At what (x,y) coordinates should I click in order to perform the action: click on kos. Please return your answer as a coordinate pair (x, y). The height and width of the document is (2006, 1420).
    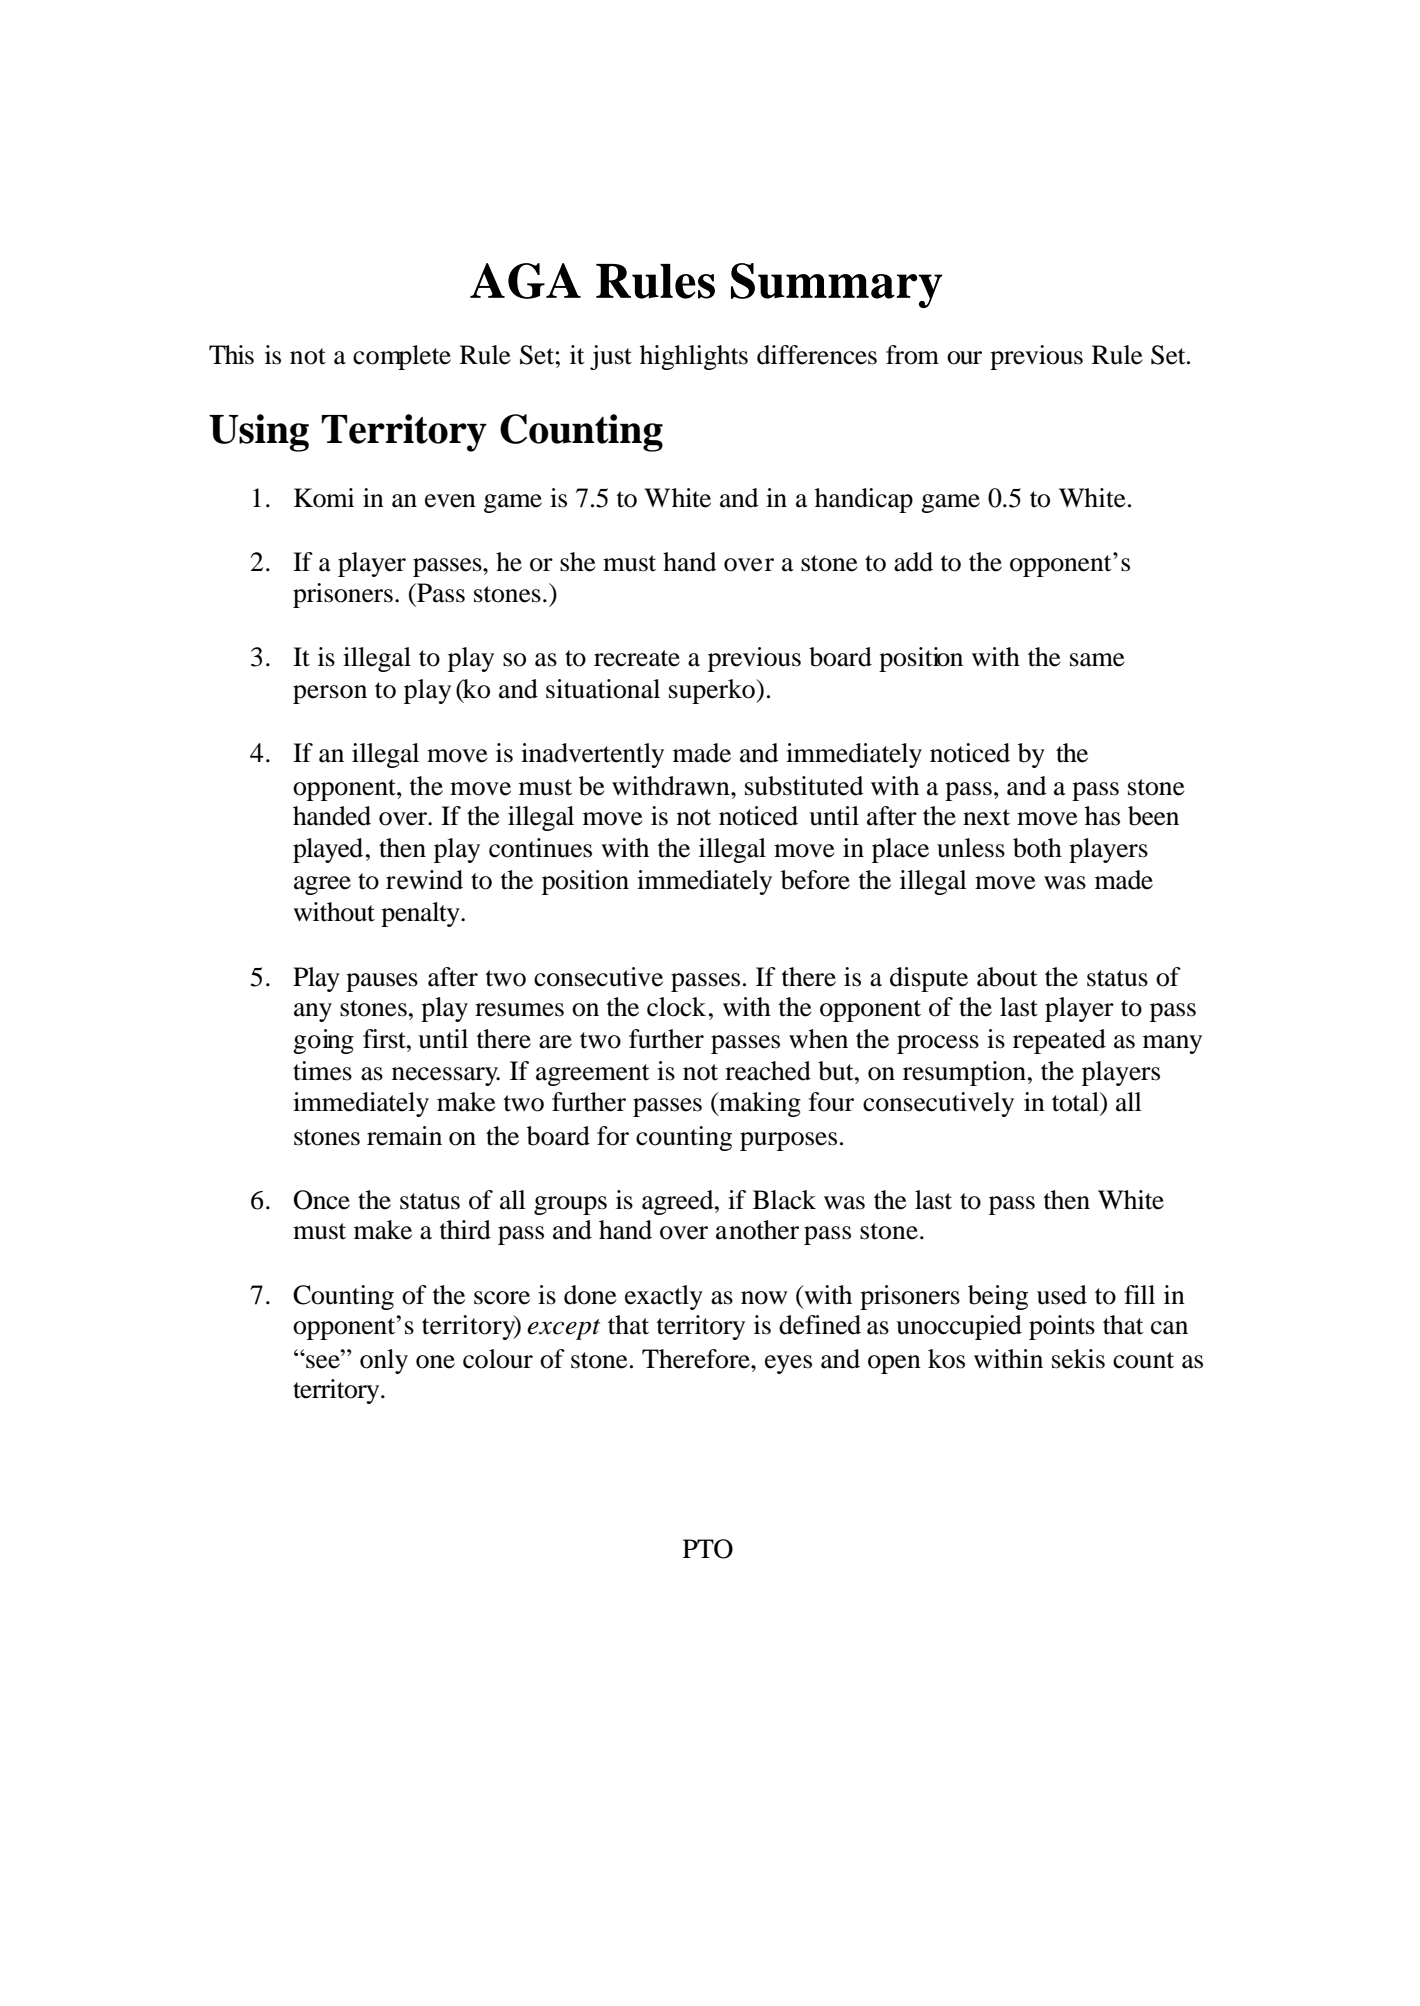
    Looking at the image, I should click on (946, 1359).
